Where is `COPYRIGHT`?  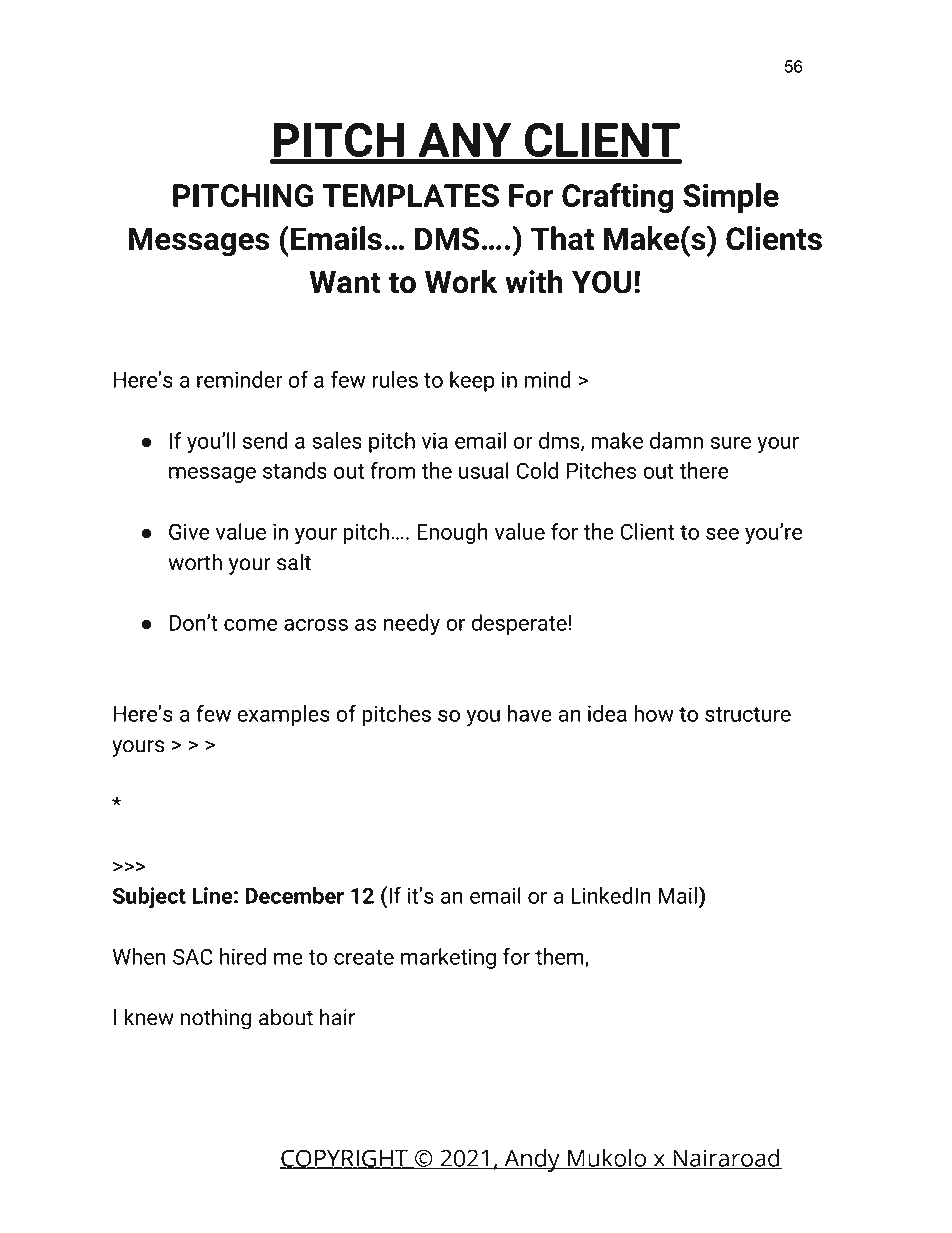
COPYRIGHT is located at coordinates (345, 1159).
